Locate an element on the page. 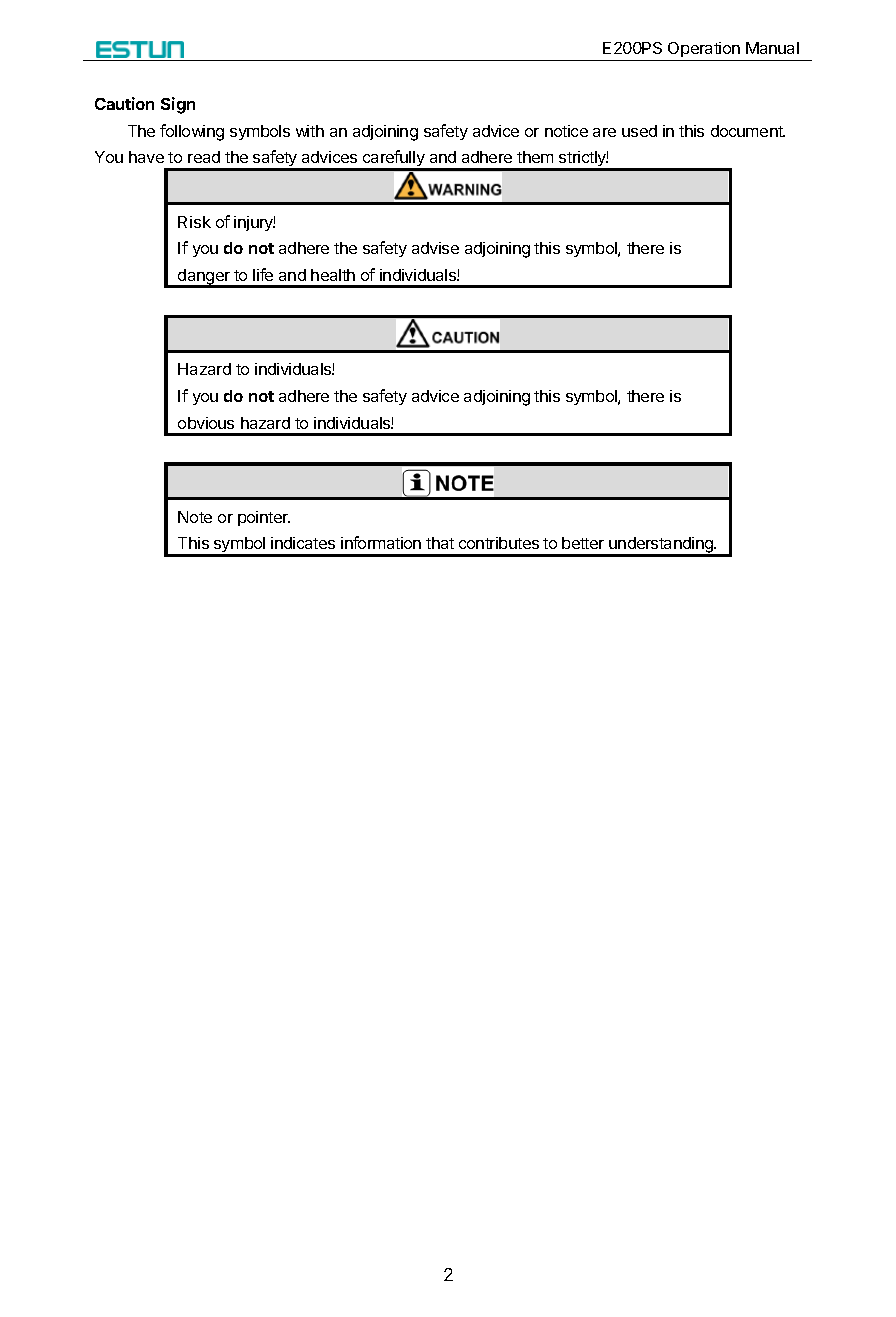 The height and width of the document is (1317, 896). Operation is located at coordinates (704, 49).
